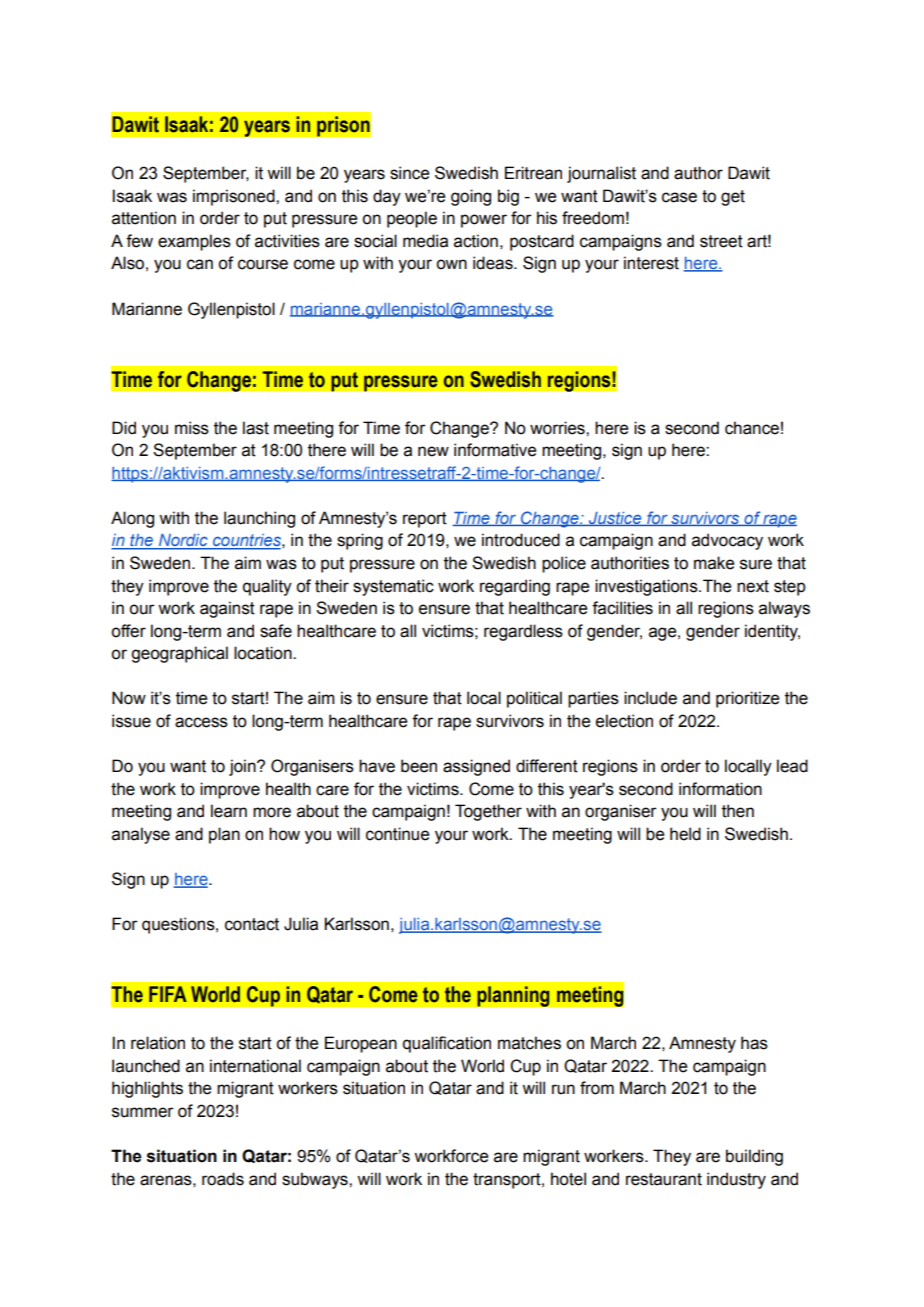 This page has height=1307, width=924. What do you see at coordinates (179, 654) in the page?
I see `geographical` at bounding box center [179, 654].
